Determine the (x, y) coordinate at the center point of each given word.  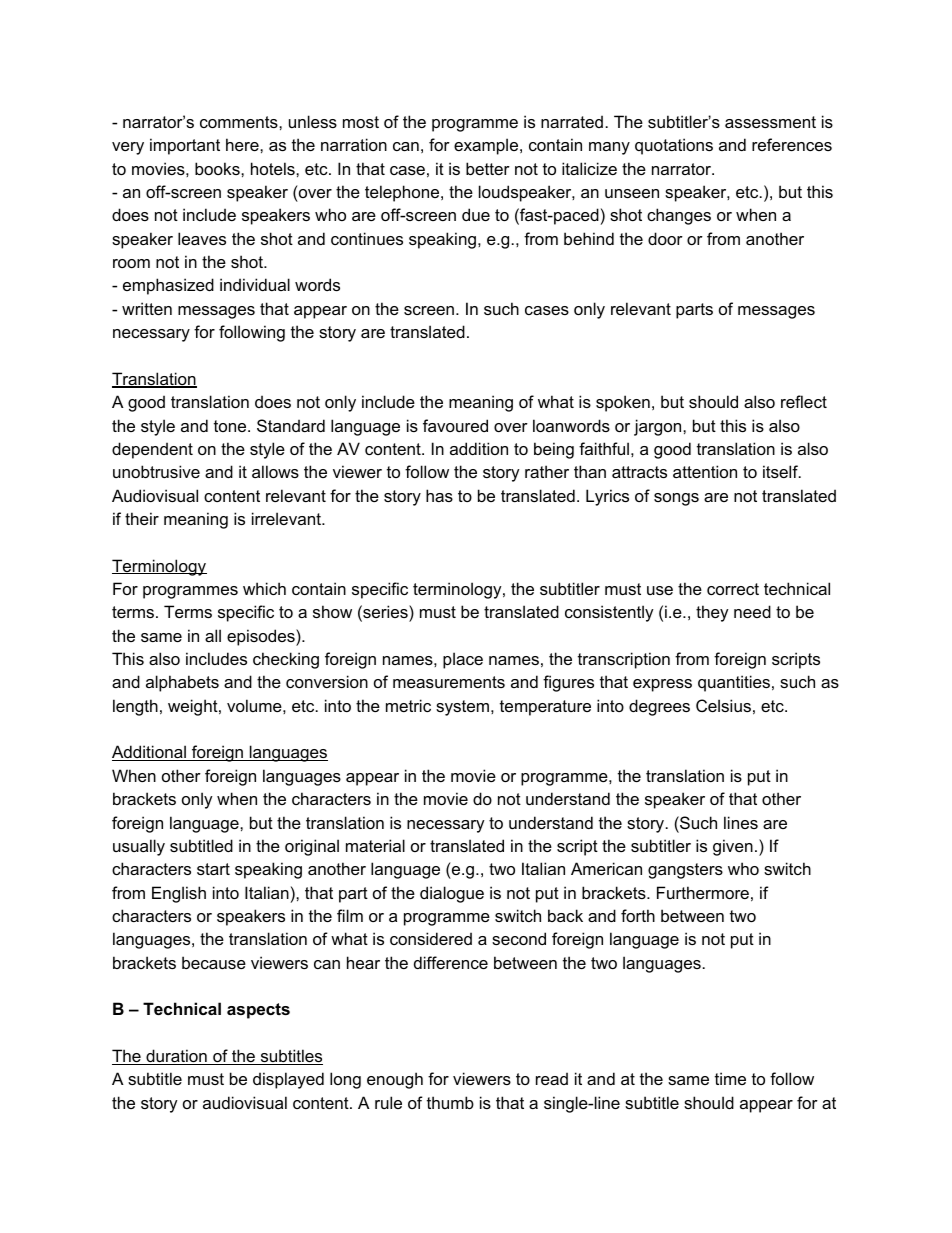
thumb (450, 1102)
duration (176, 1057)
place (463, 660)
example (487, 146)
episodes (262, 637)
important (185, 146)
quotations (674, 146)
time (730, 1078)
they (712, 613)
